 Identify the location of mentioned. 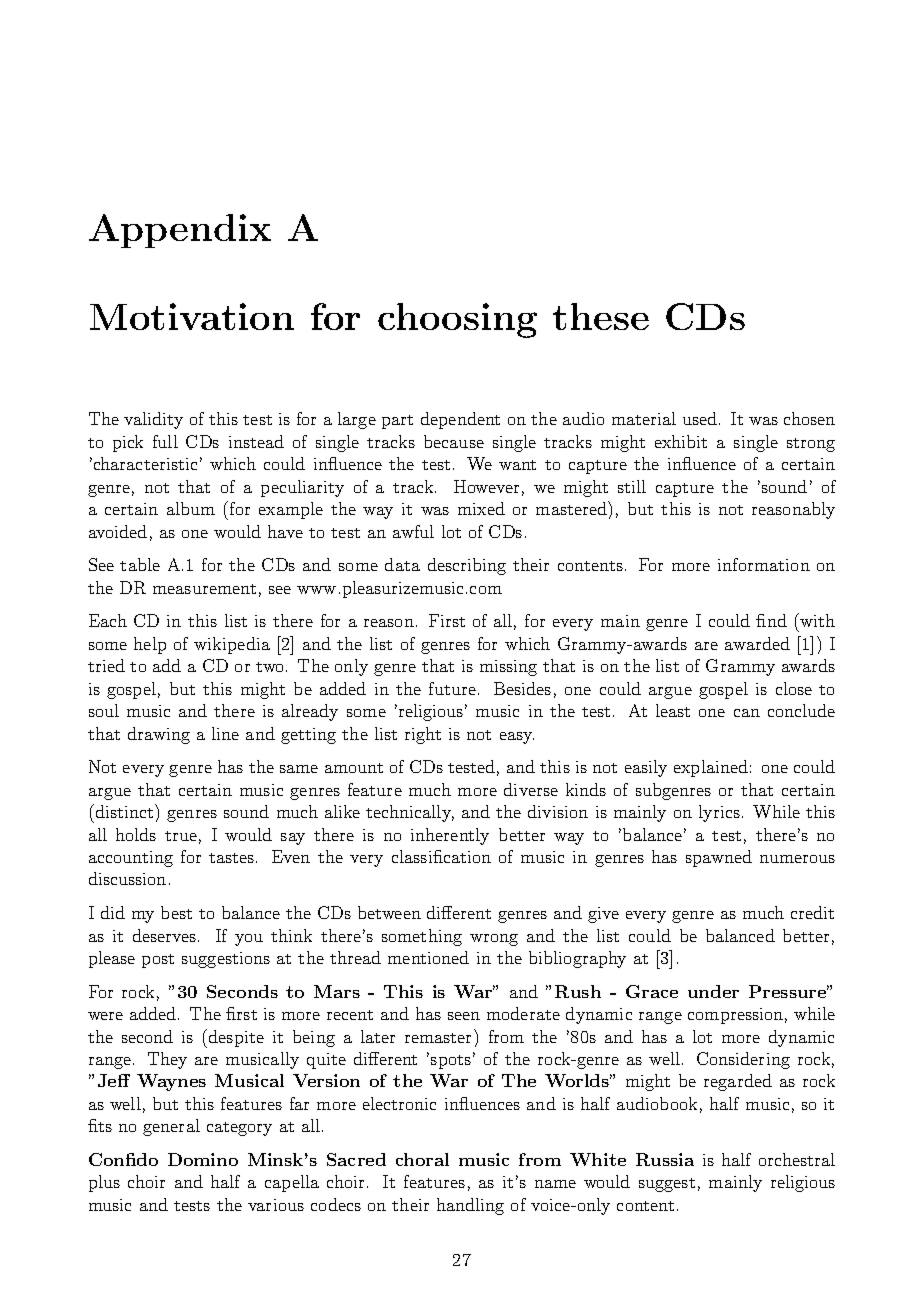
(428, 957).
